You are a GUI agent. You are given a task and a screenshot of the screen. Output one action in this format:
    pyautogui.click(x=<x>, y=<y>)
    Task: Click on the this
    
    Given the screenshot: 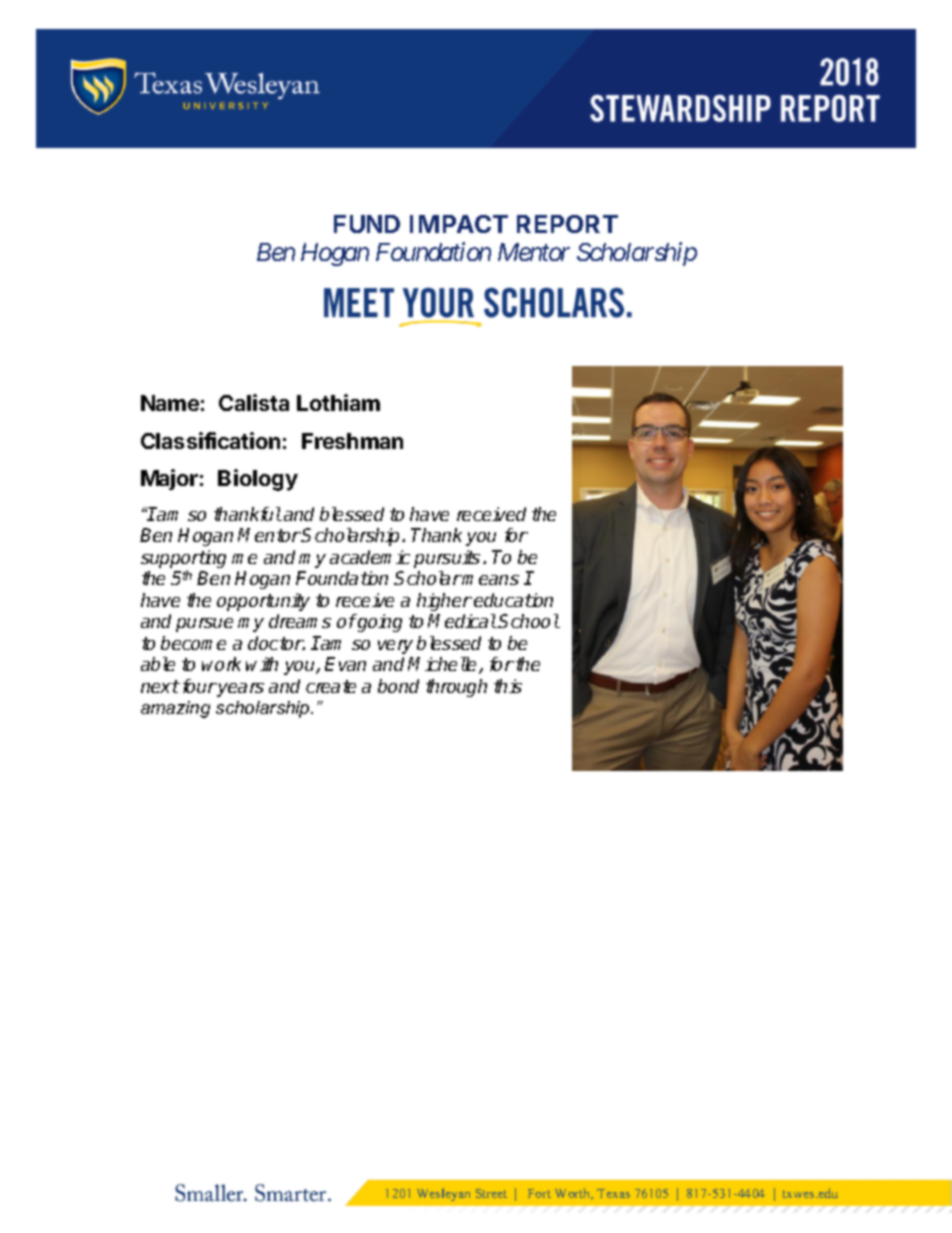 What is the action you would take?
    pyautogui.click(x=508, y=686)
